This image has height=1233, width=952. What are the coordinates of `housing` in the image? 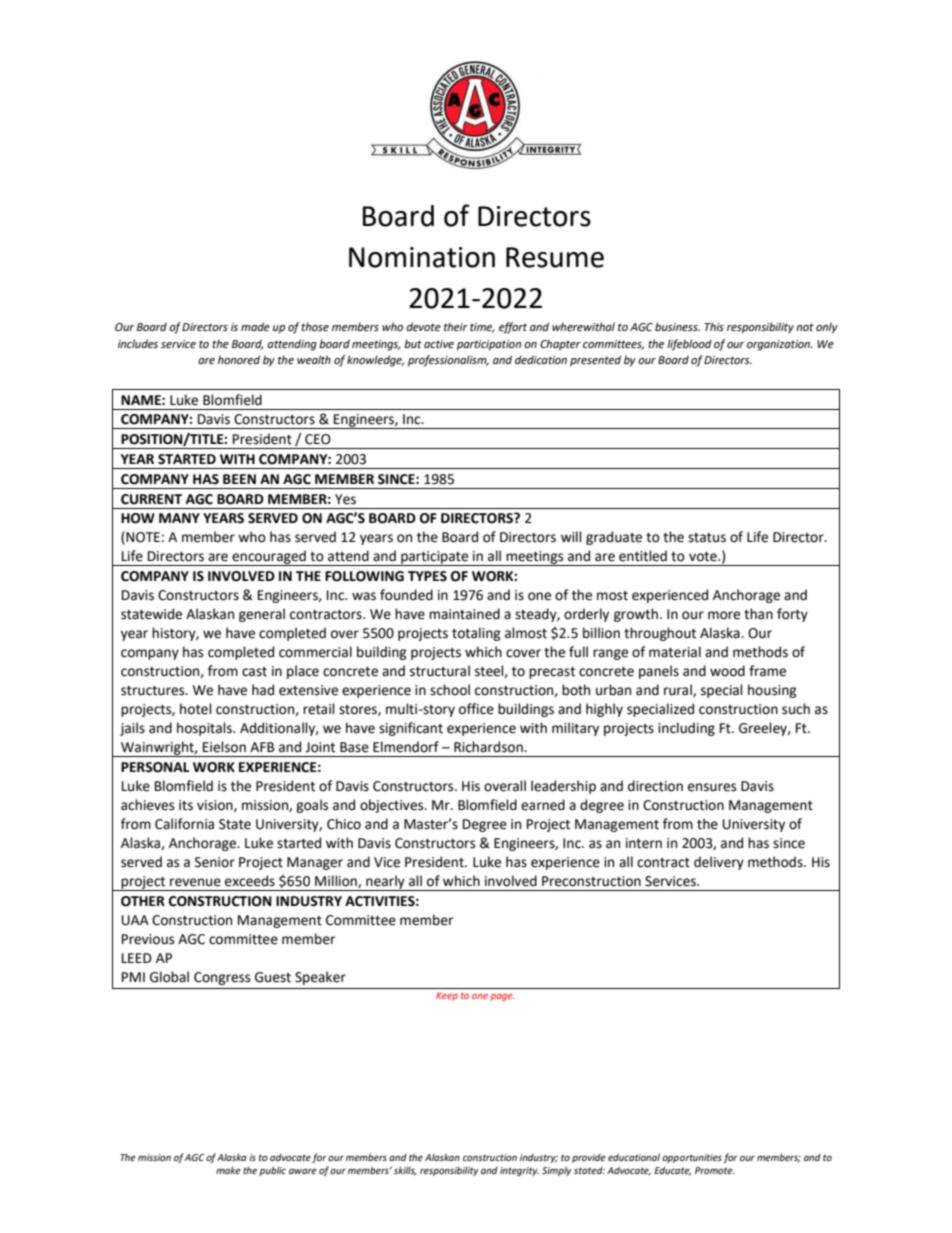 It's located at (772, 691).
